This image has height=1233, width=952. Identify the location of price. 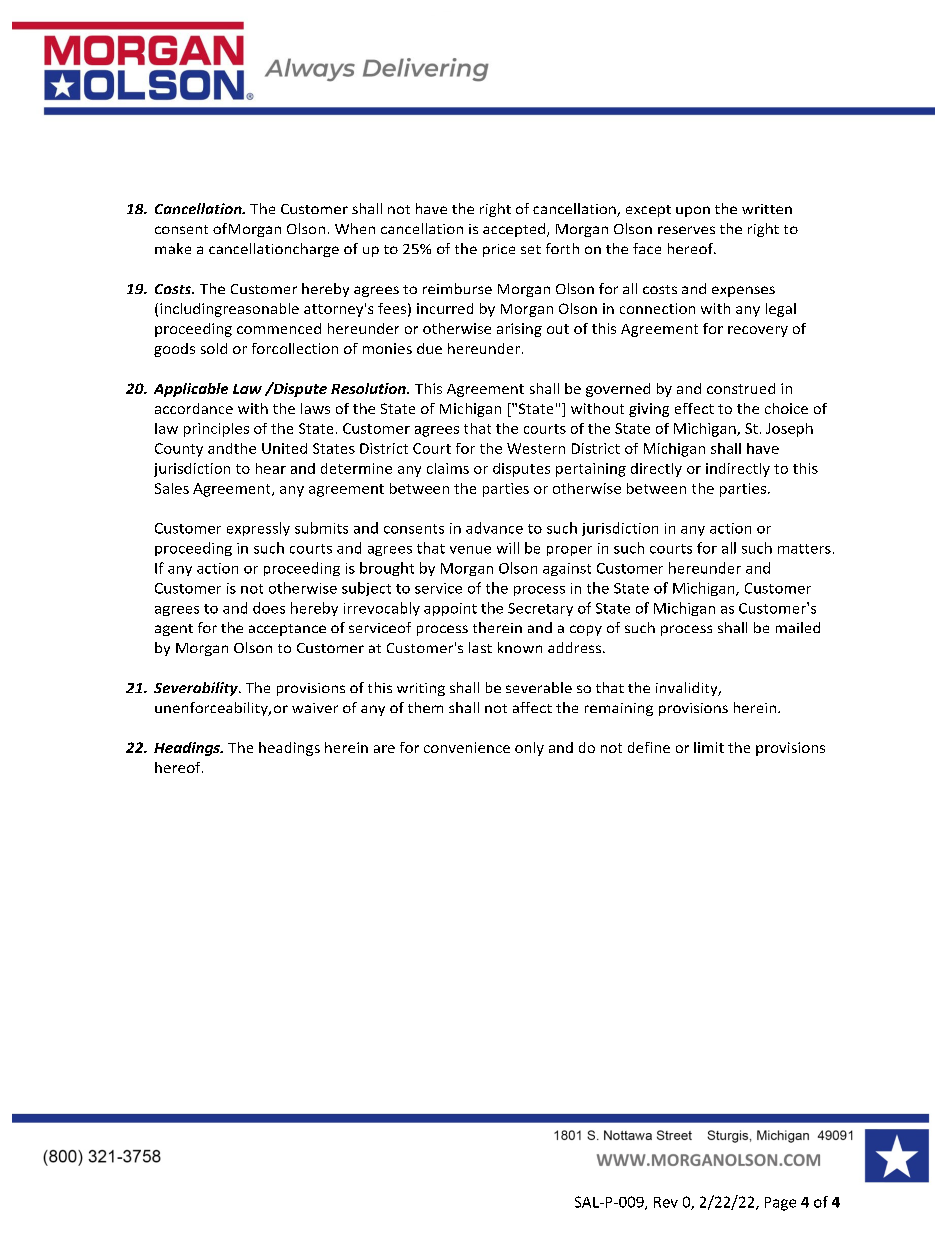
(499, 250).
